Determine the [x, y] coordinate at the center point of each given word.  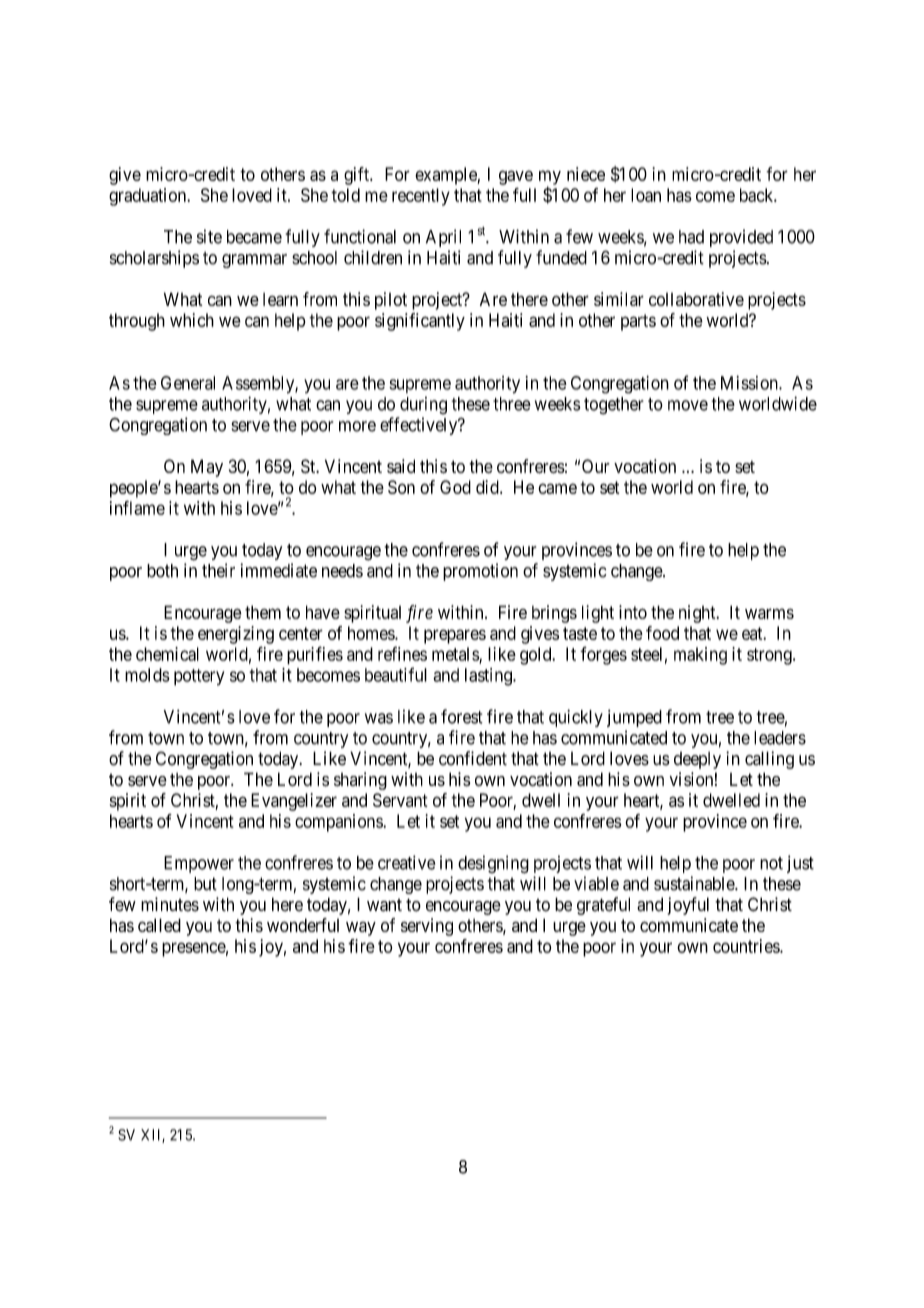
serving [427, 927]
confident [473, 758]
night [698, 614]
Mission [750, 383]
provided [741, 238]
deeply [697, 760]
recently [421, 197]
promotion [480, 572]
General [188, 383]
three [512, 404]
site [209, 236]
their [218, 570]
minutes [170, 904]
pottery [199, 677]
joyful [688, 906]
